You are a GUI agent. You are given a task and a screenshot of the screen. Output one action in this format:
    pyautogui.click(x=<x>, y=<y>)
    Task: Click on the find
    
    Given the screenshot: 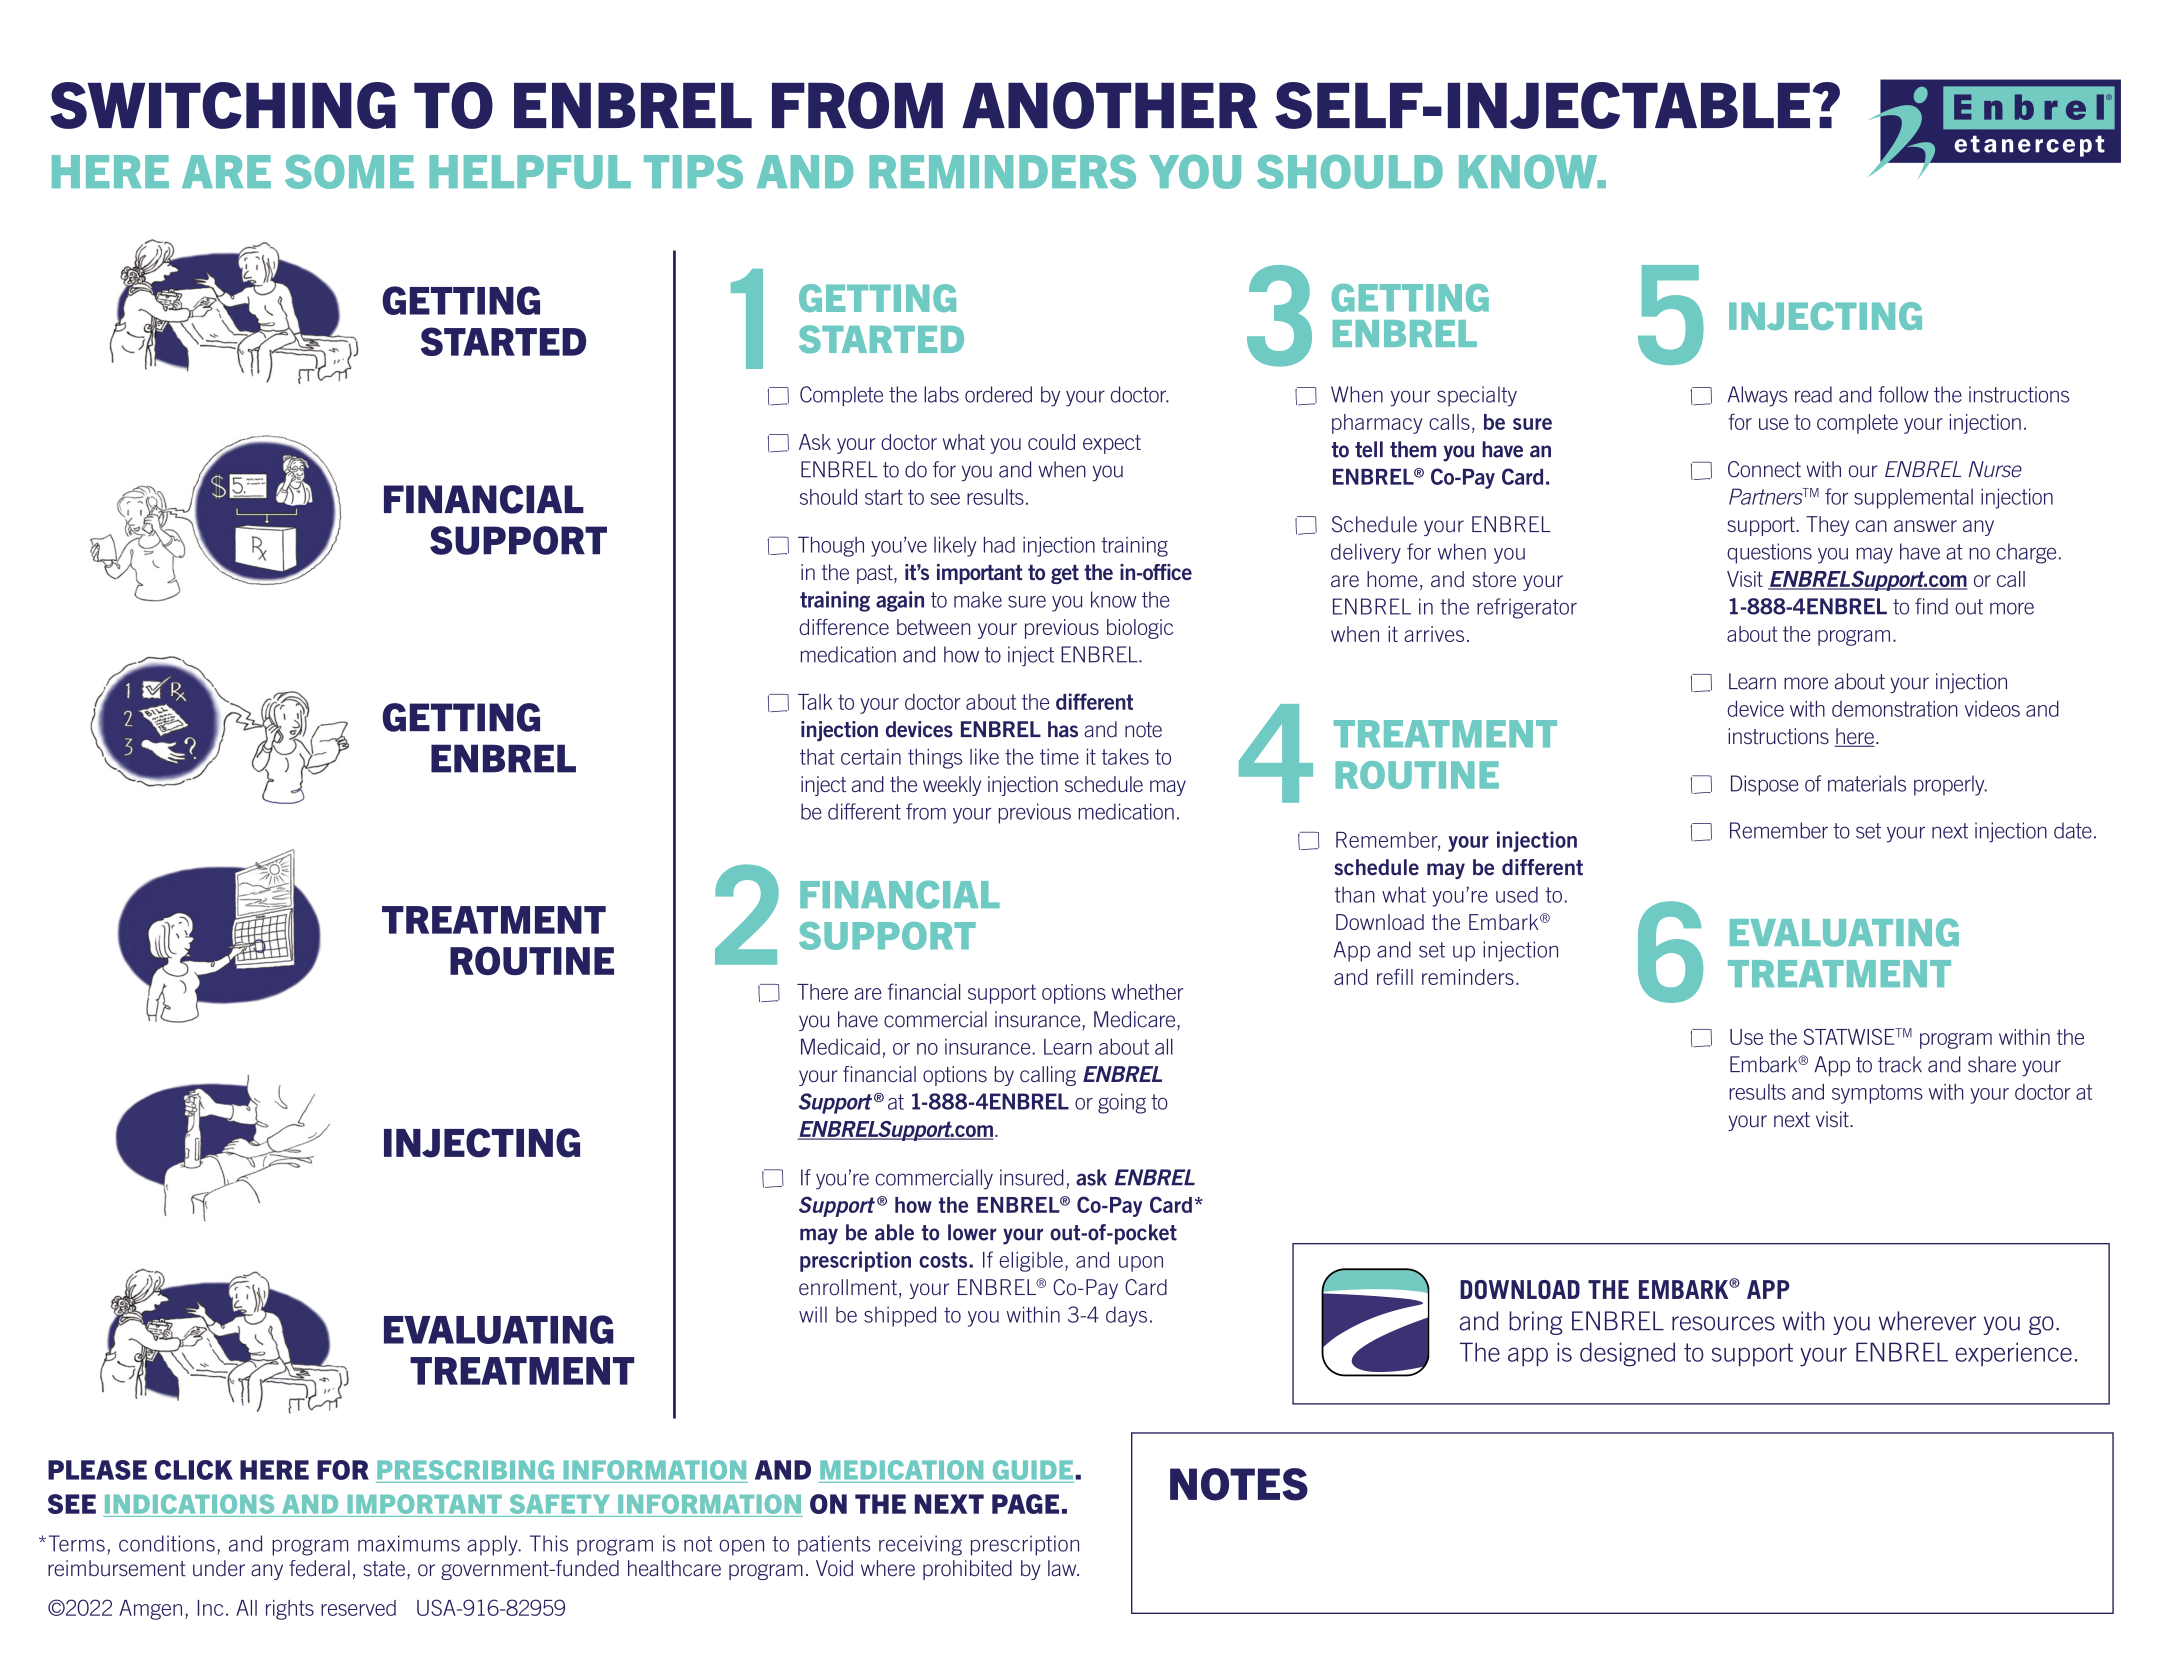 What is the action you would take?
    pyautogui.click(x=1931, y=606)
